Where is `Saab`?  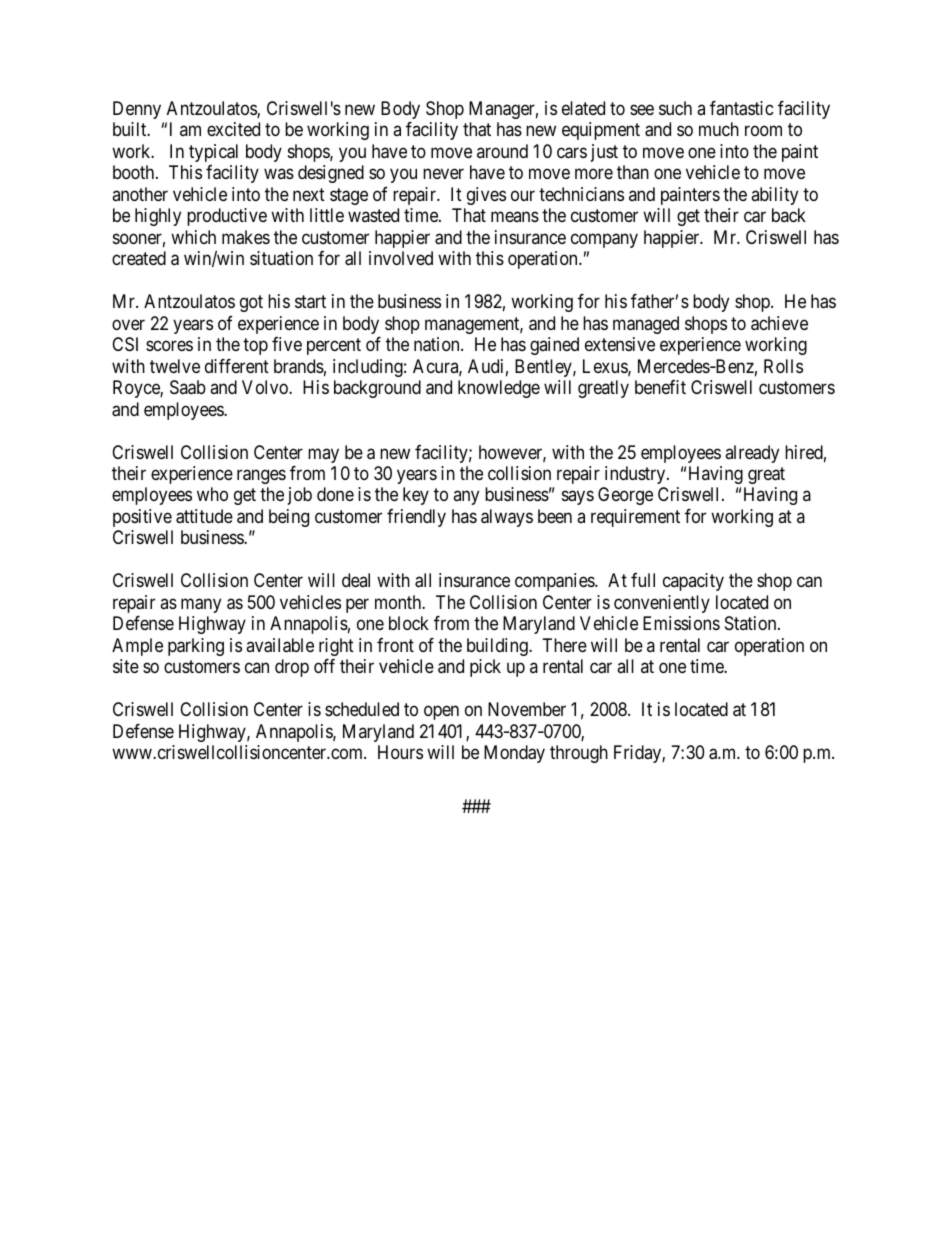
Saab is located at coordinates (188, 387).
